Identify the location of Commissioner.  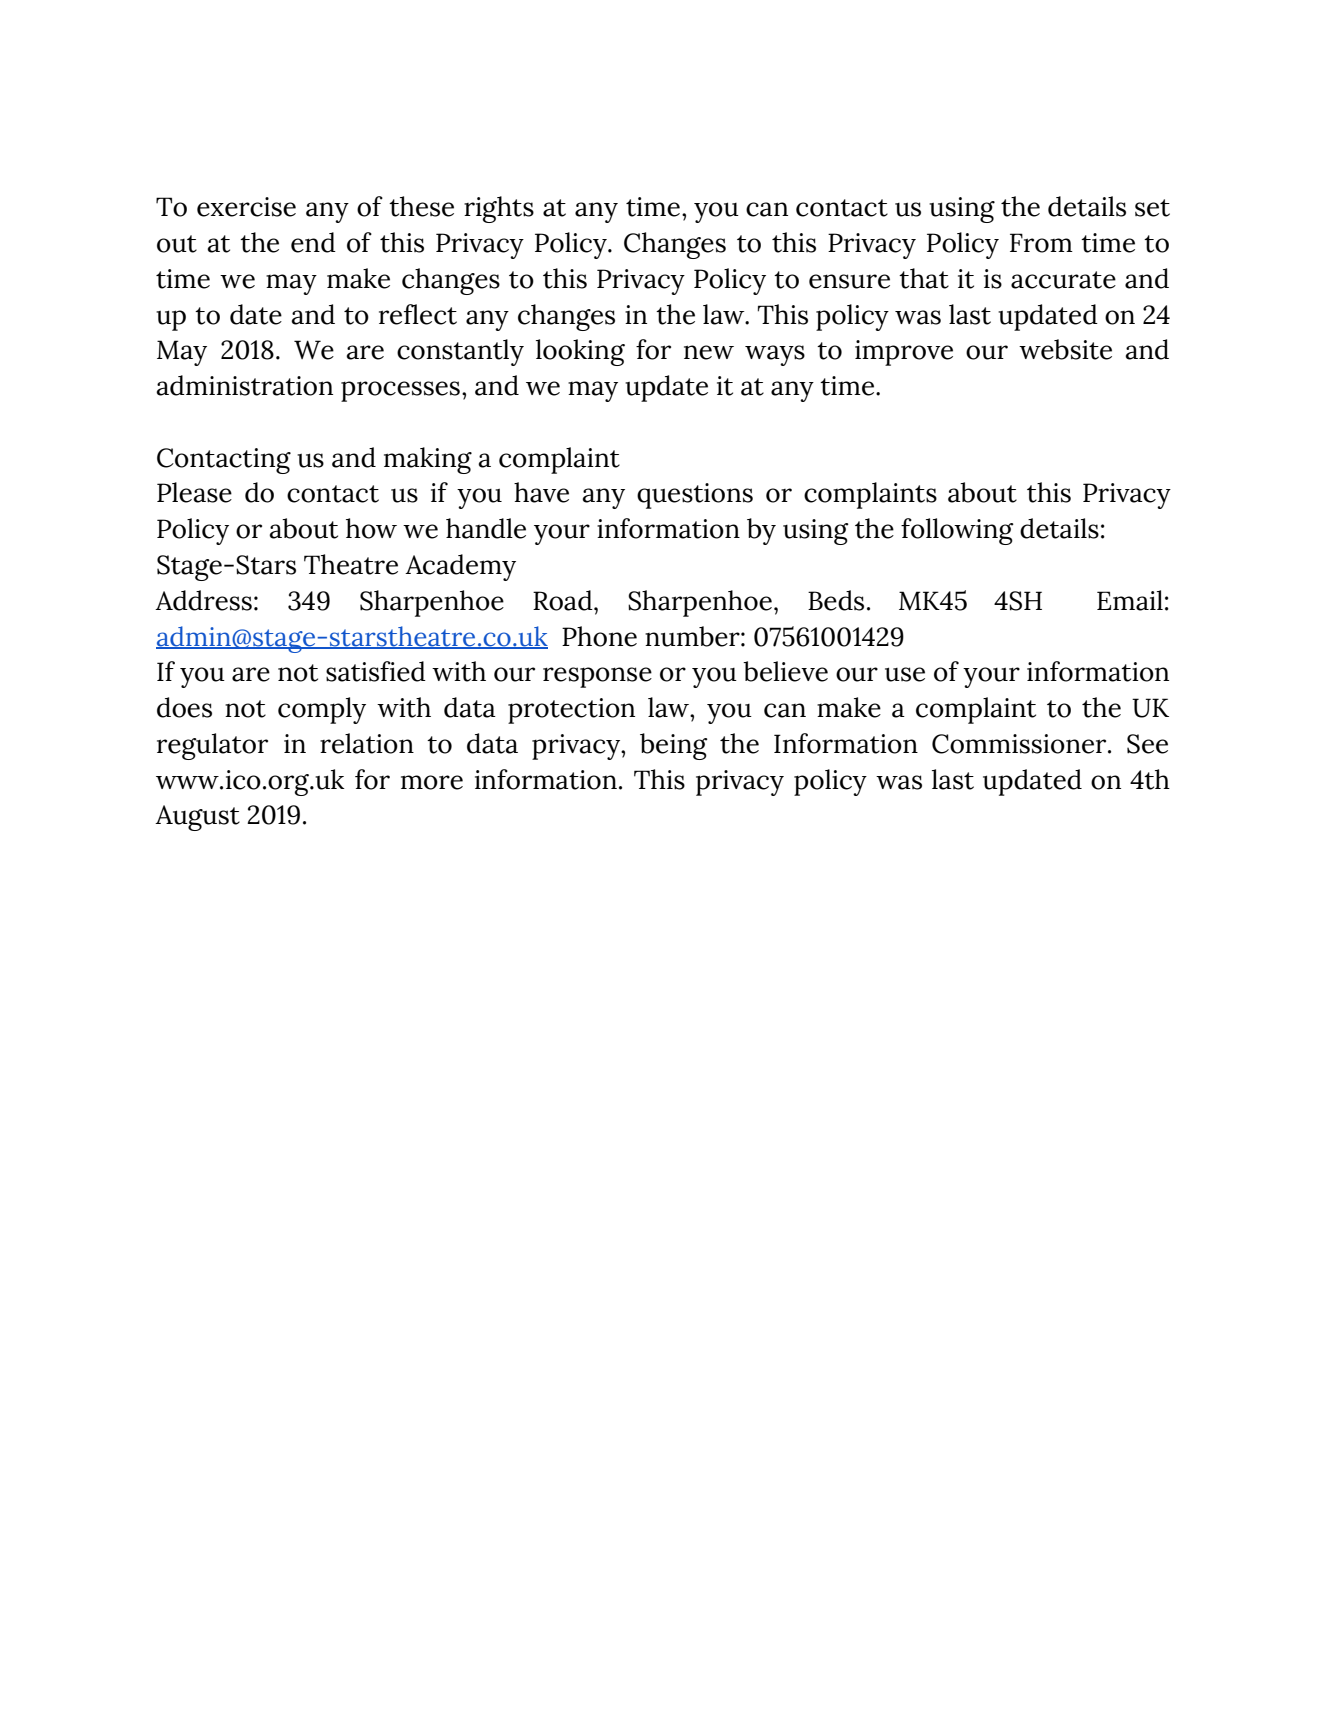
(1020, 744).
